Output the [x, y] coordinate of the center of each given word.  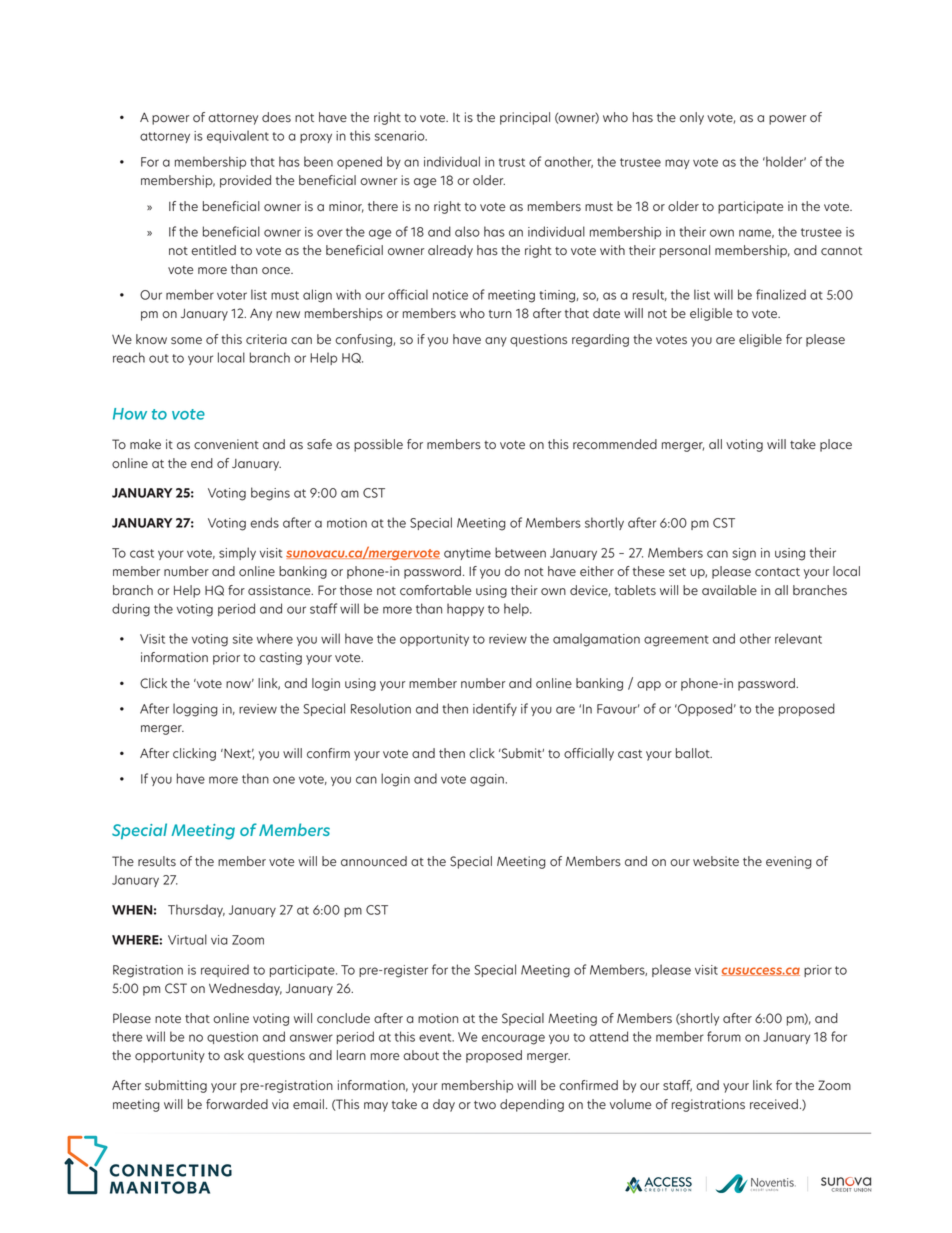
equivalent [238, 136]
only [692, 118]
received [774, 1104]
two [485, 1105]
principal [525, 118]
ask [234, 1055]
